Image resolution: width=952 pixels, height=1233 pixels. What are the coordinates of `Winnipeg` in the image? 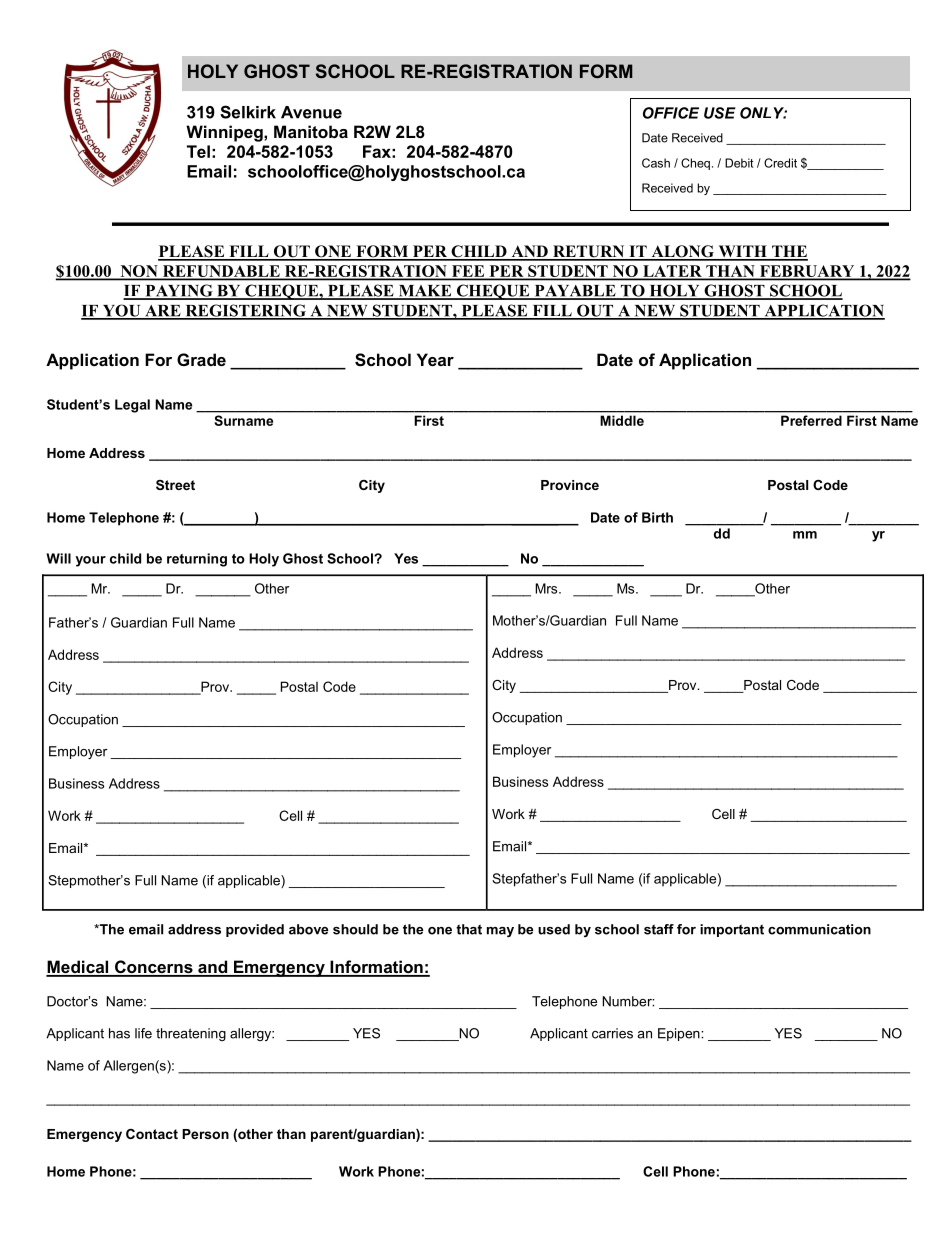 It's located at (225, 133).
